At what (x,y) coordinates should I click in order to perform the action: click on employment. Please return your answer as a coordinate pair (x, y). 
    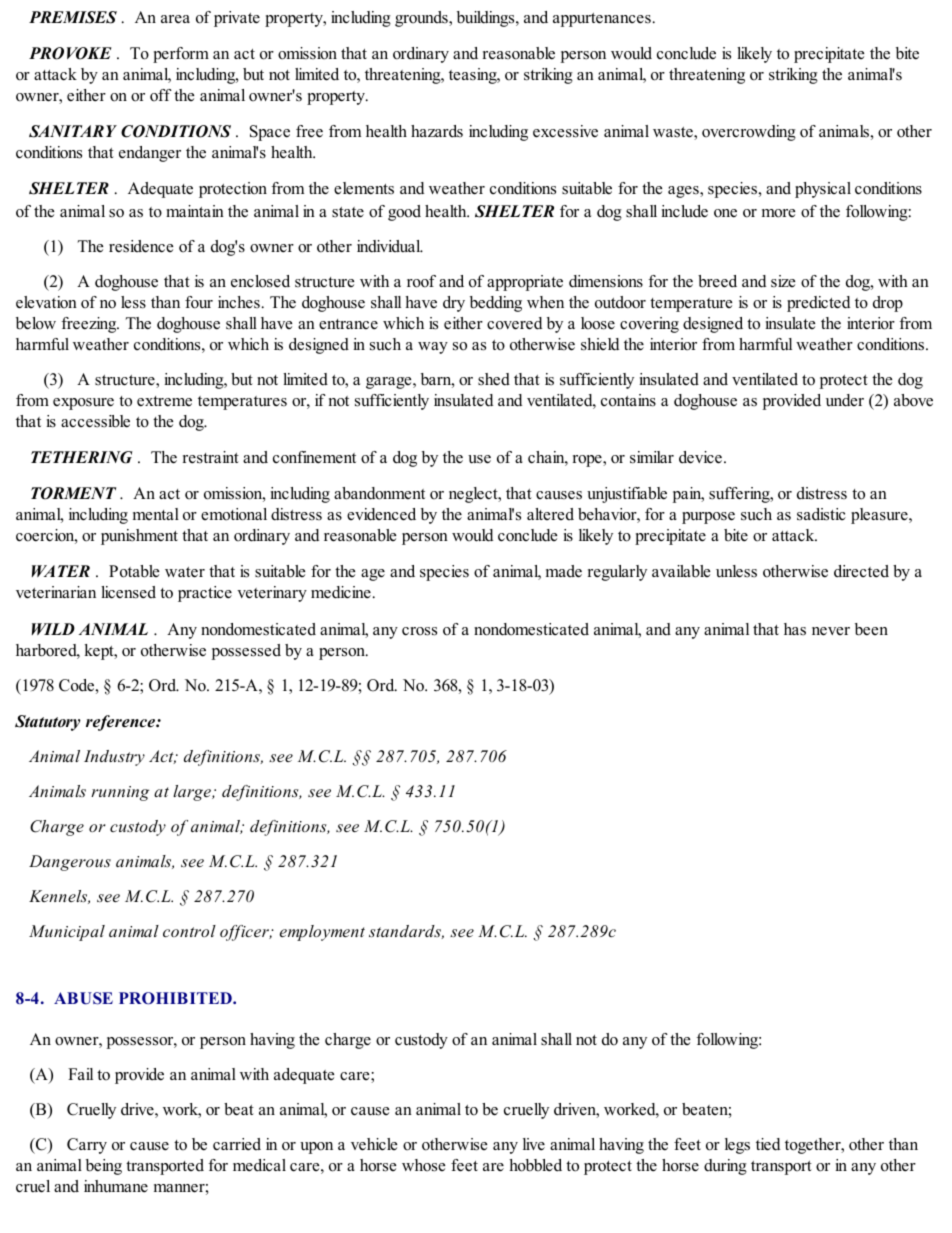
    Looking at the image, I should click on (322, 933).
